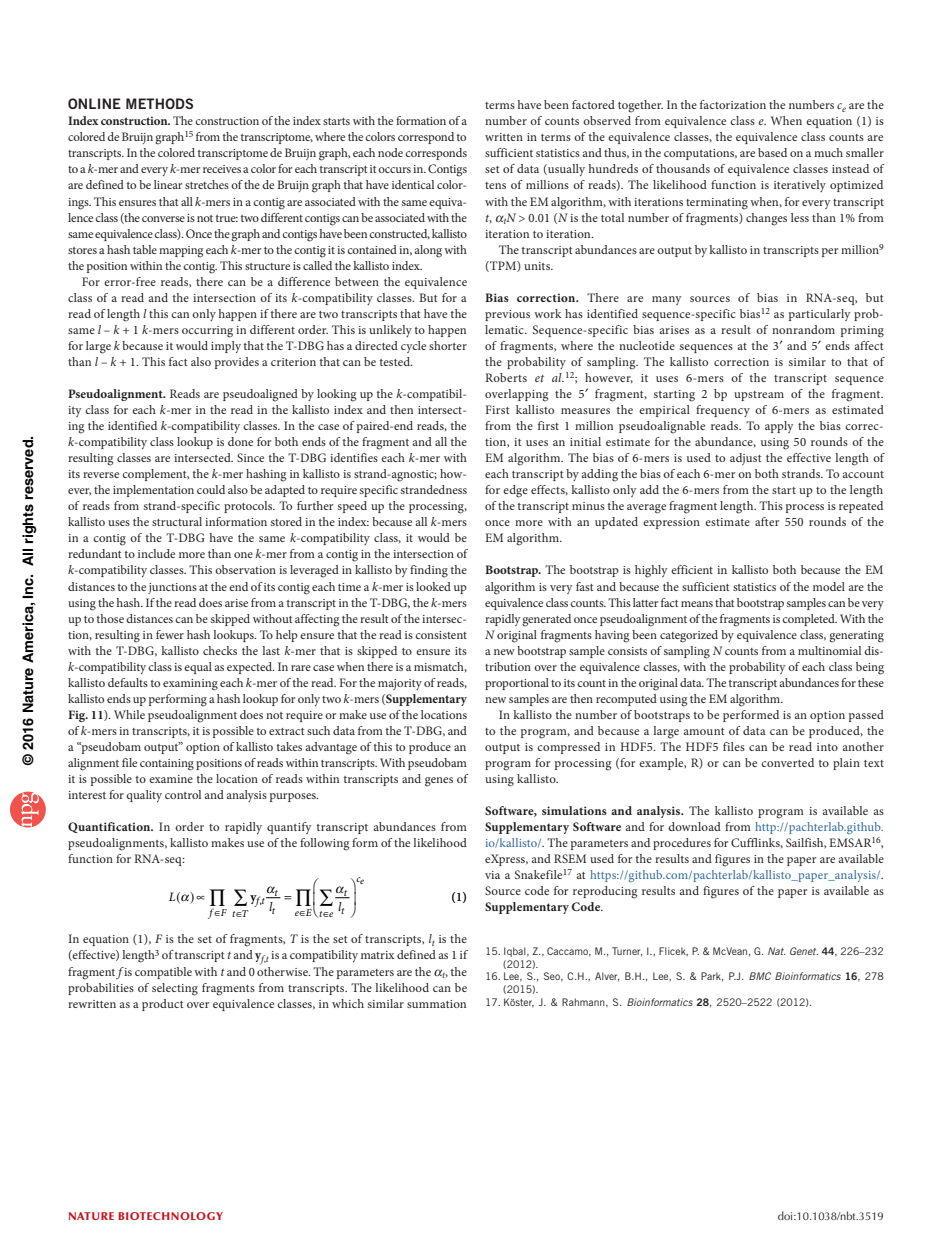 The height and width of the image is (1256, 952). Describe the element at coordinates (441, 635) in the image. I see `consistent` at that location.
